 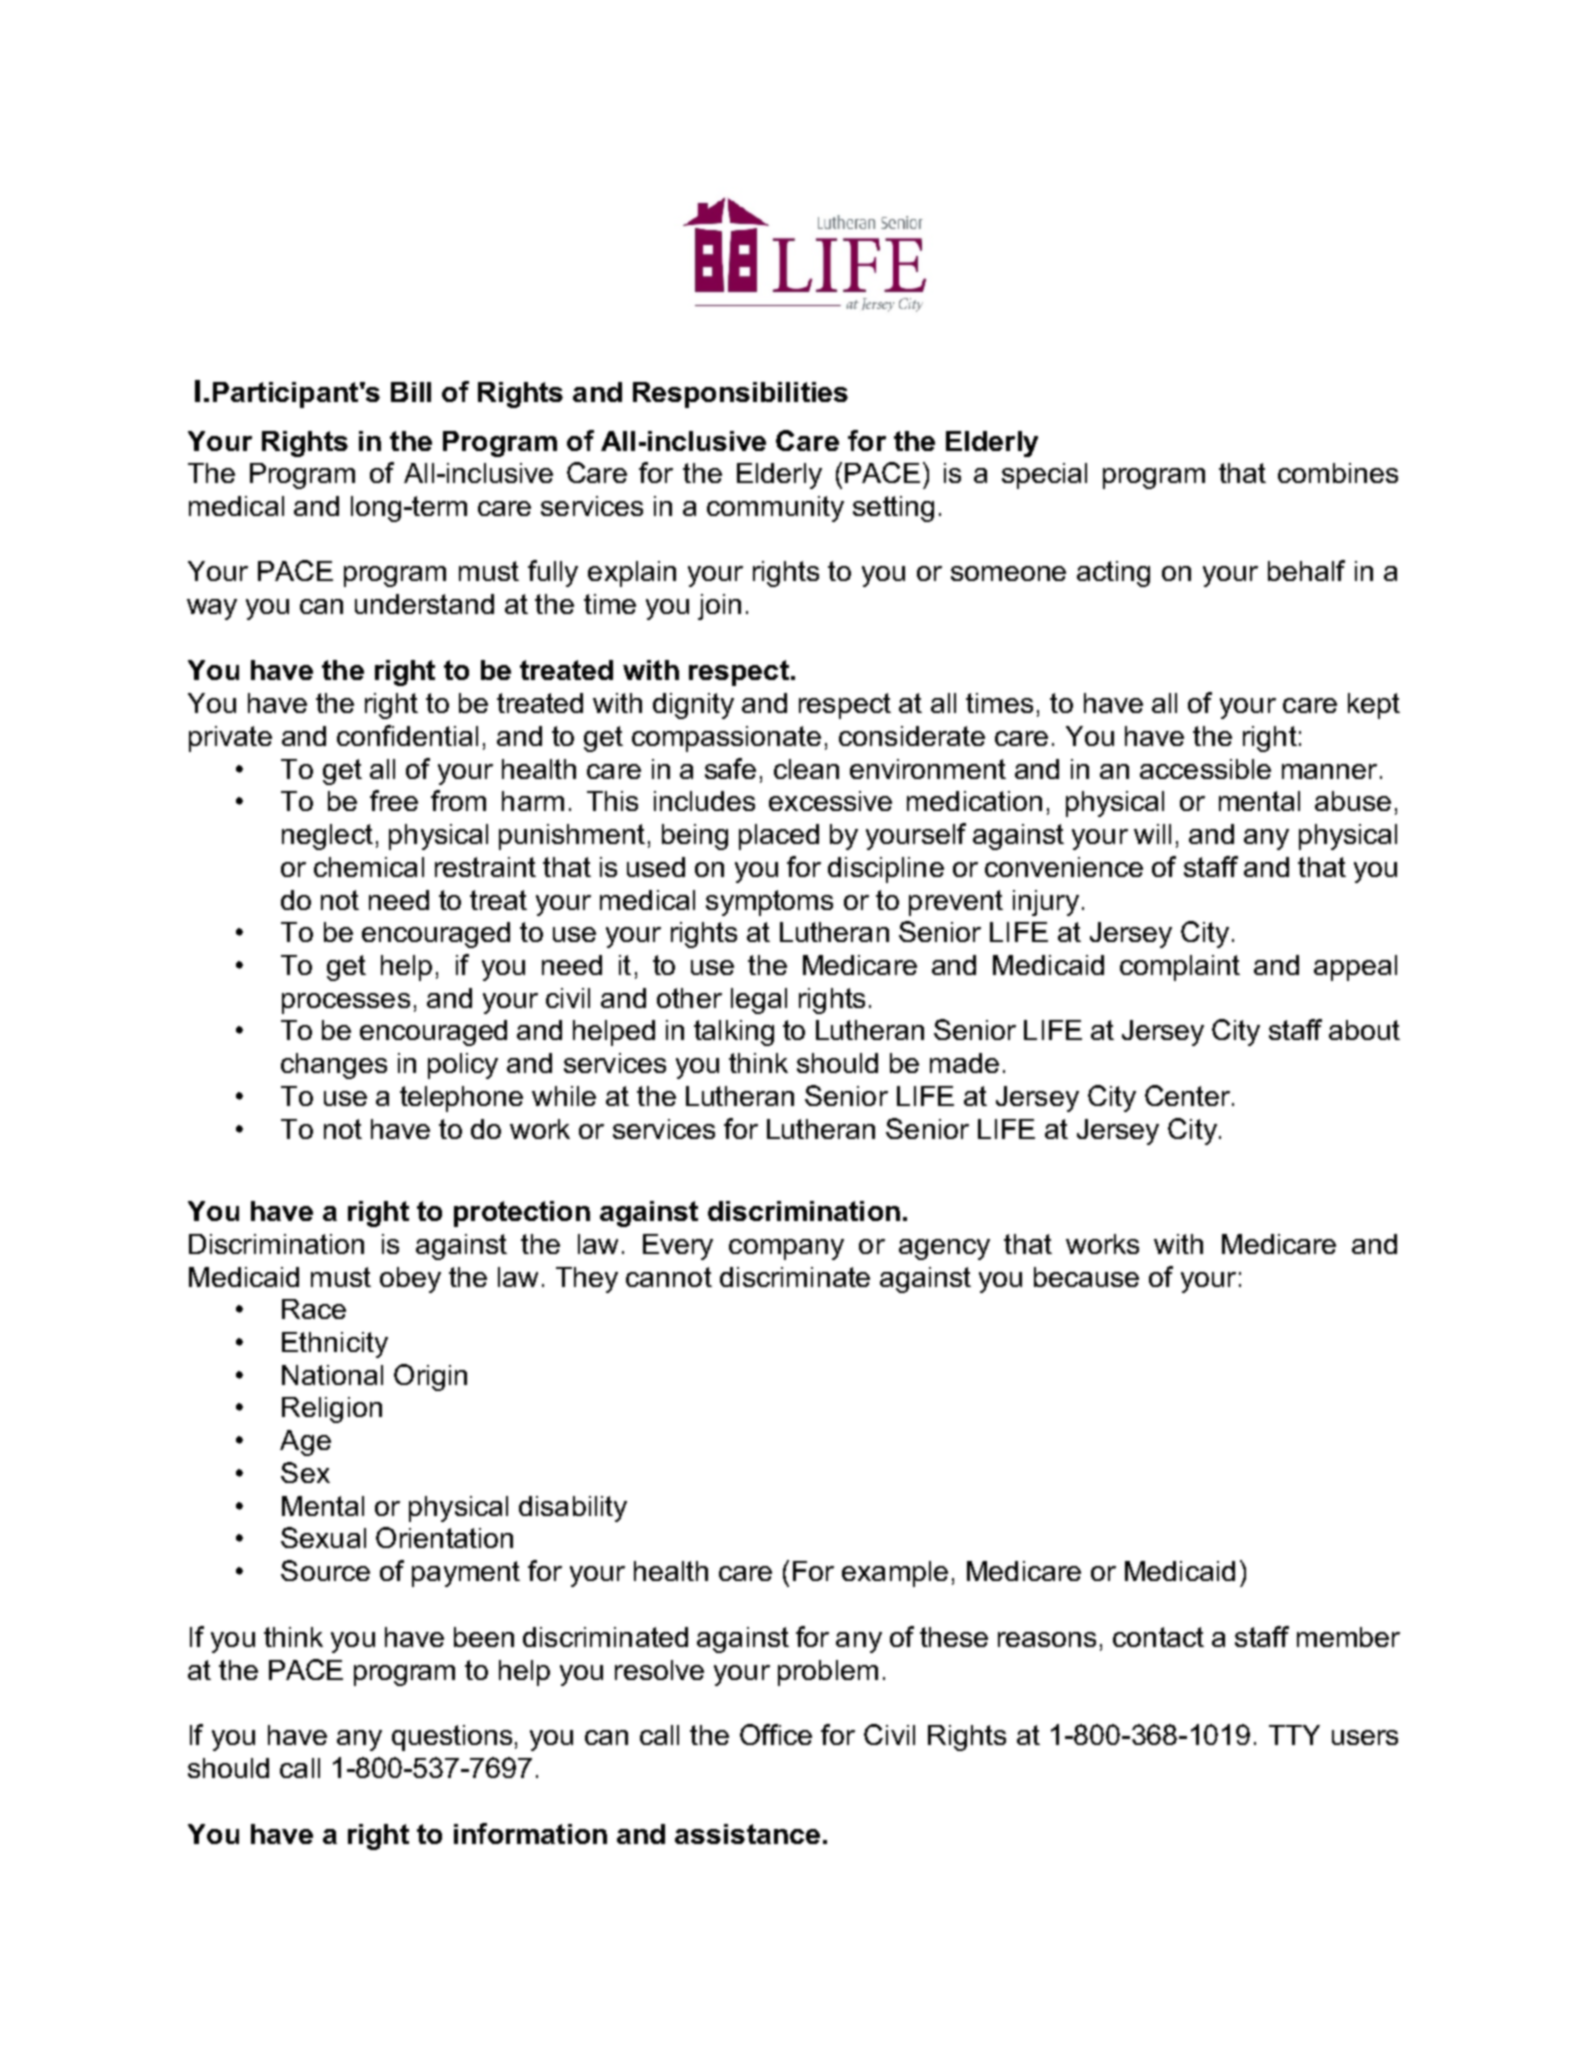 I want to click on assistance, so click(x=747, y=1834).
